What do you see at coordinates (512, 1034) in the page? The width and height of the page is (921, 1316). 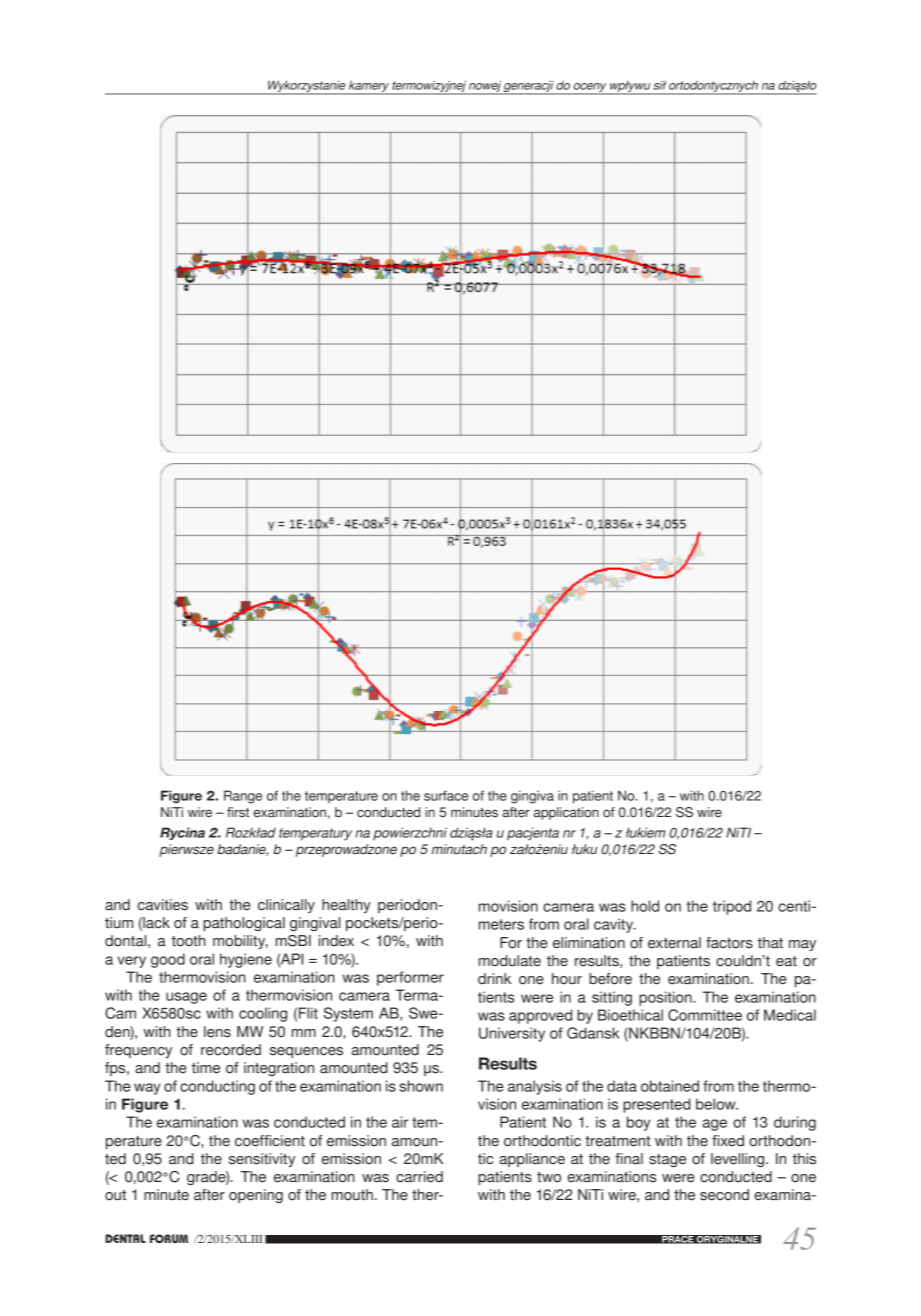 I see `University` at bounding box center [512, 1034].
